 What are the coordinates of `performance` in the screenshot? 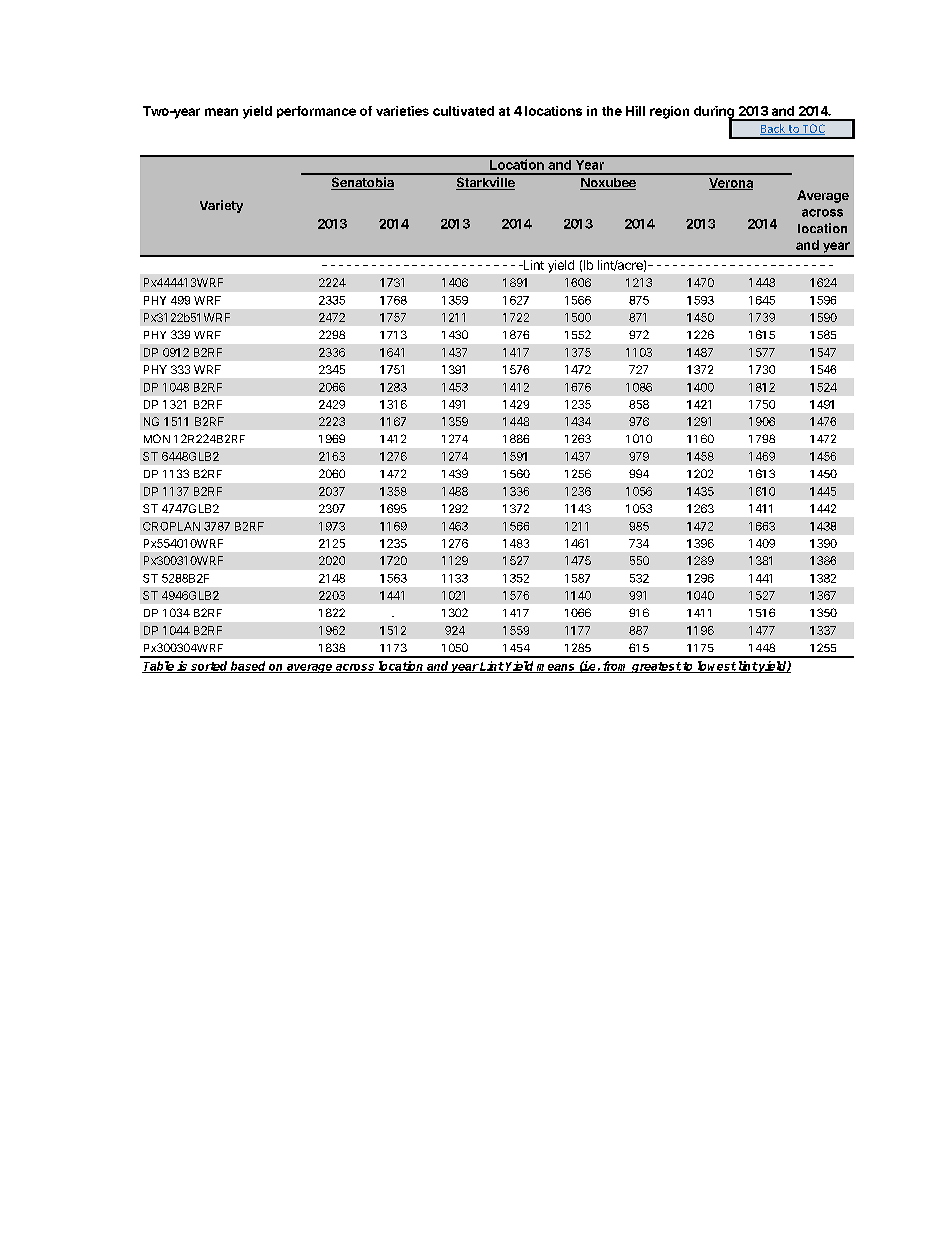 It's located at (316, 112).
